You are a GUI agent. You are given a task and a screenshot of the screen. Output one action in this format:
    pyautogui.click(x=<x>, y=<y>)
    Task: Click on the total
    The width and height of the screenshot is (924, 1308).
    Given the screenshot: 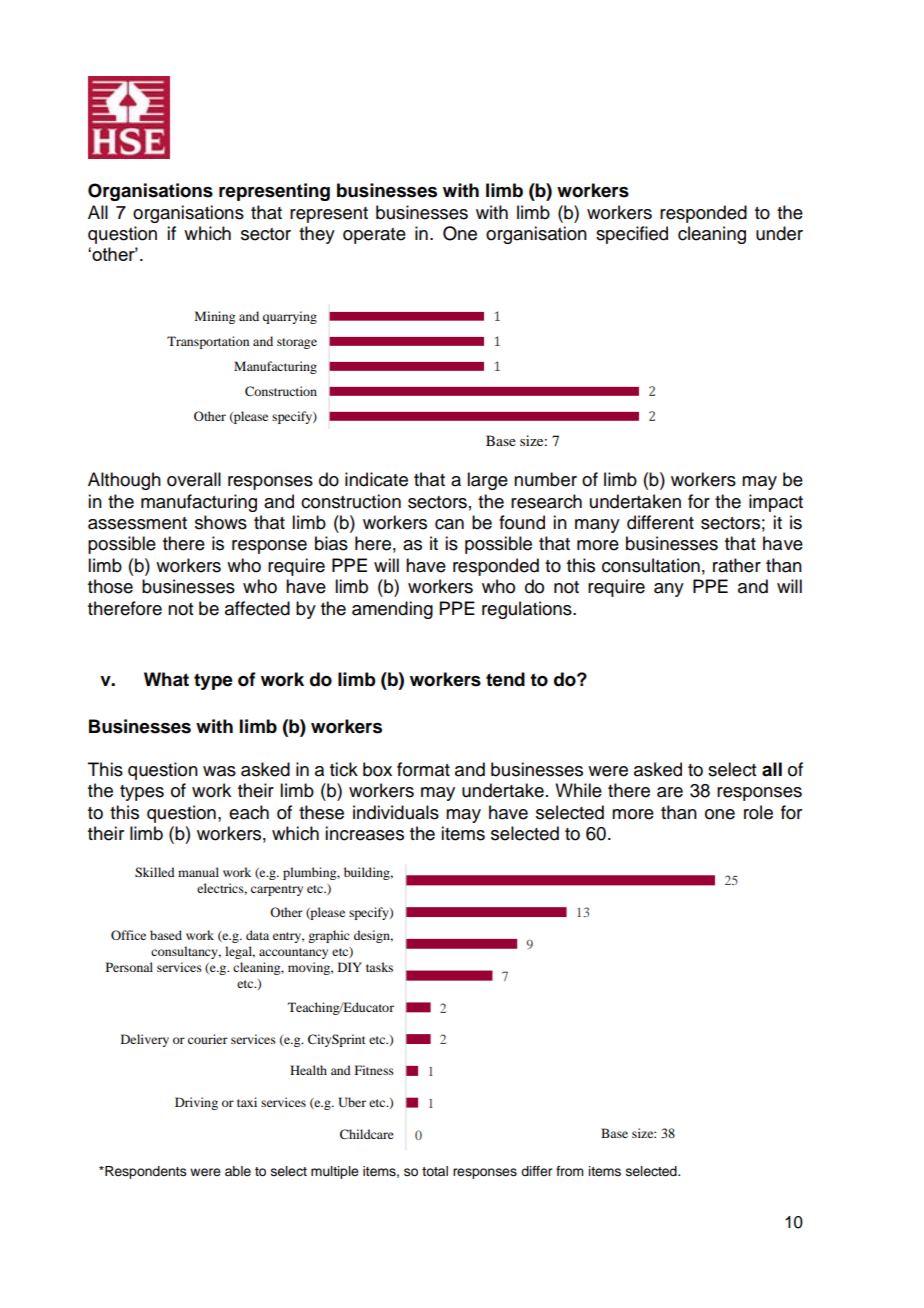 What is the action you would take?
    pyautogui.click(x=435, y=1171)
